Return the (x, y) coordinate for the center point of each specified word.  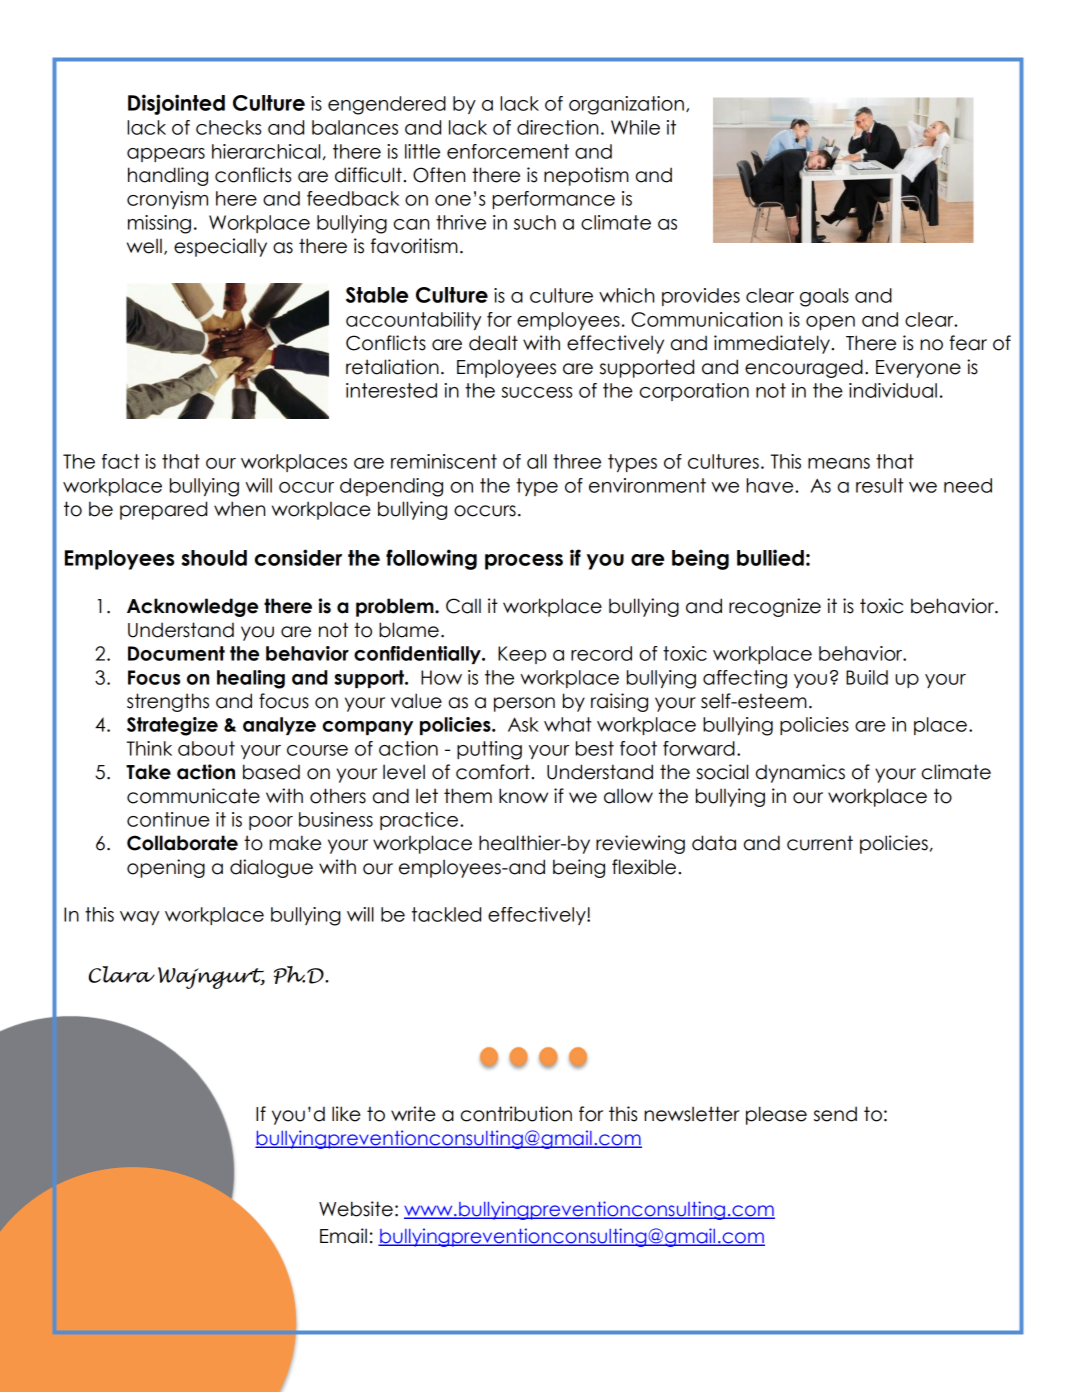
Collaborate (182, 843)
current (820, 843)
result (880, 485)
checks (228, 127)
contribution (516, 1114)
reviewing (640, 844)
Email (343, 1236)
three (577, 461)
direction (557, 127)
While (635, 127)
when (239, 509)
